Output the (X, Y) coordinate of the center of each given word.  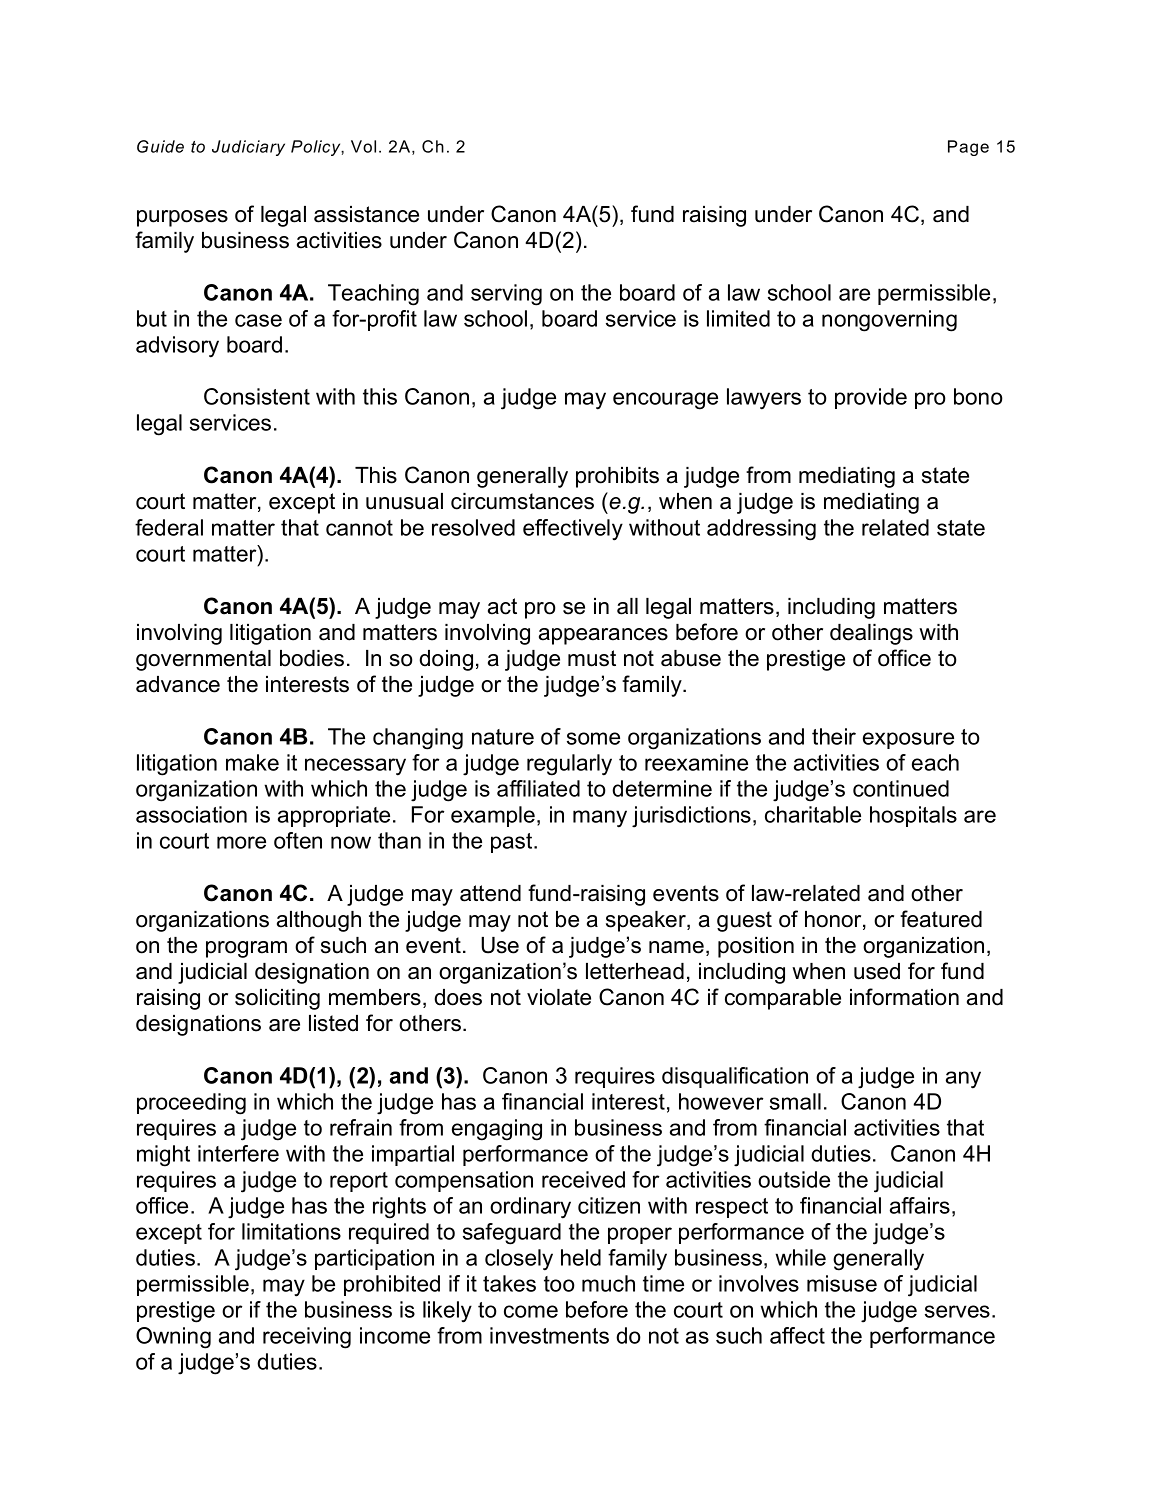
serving (506, 295)
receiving (307, 1338)
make (252, 762)
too (559, 1284)
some (593, 738)
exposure (908, 740)
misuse (842, 1283)
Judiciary (248, 148)
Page (968, 148)
